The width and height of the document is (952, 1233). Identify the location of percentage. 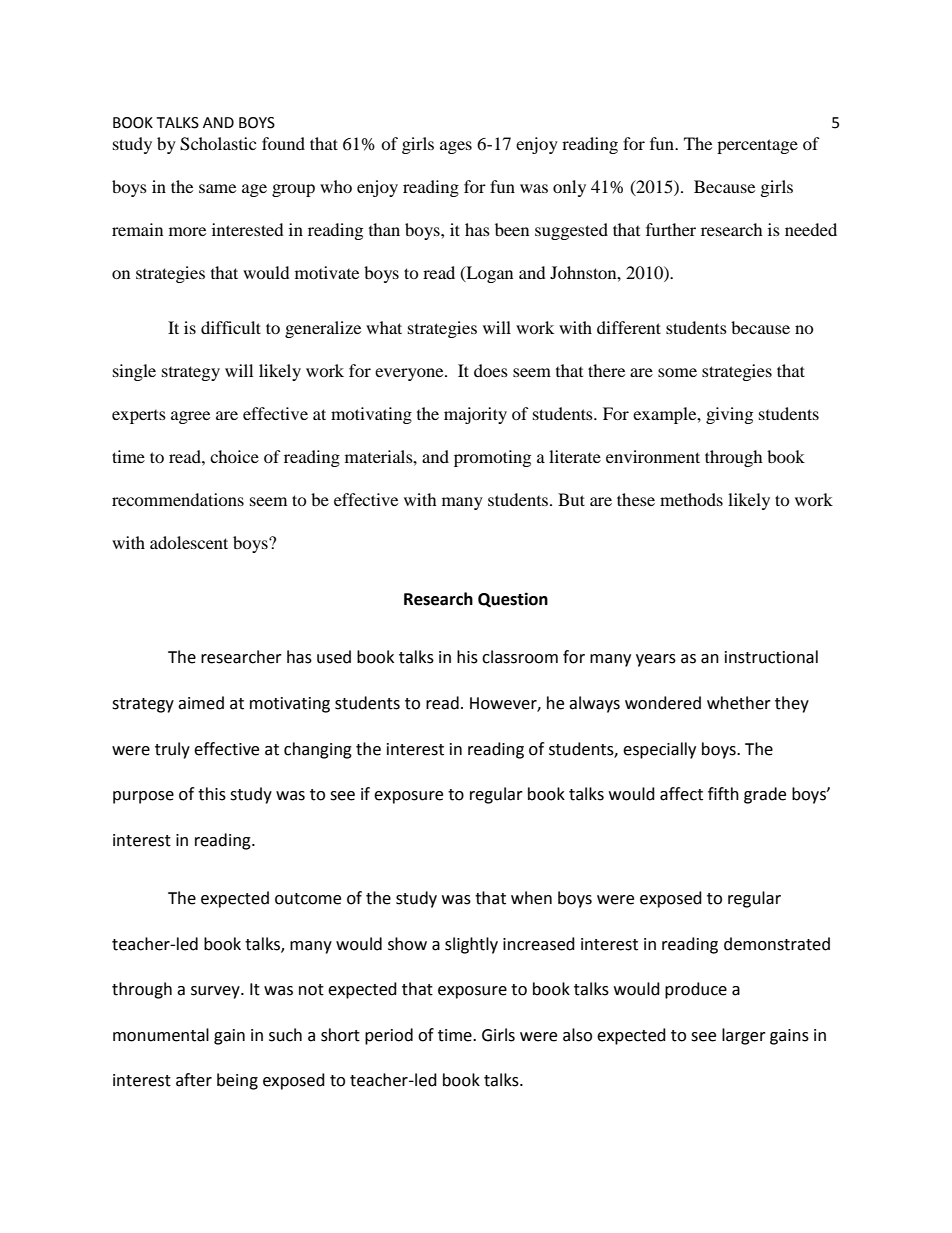
(757, 146).
